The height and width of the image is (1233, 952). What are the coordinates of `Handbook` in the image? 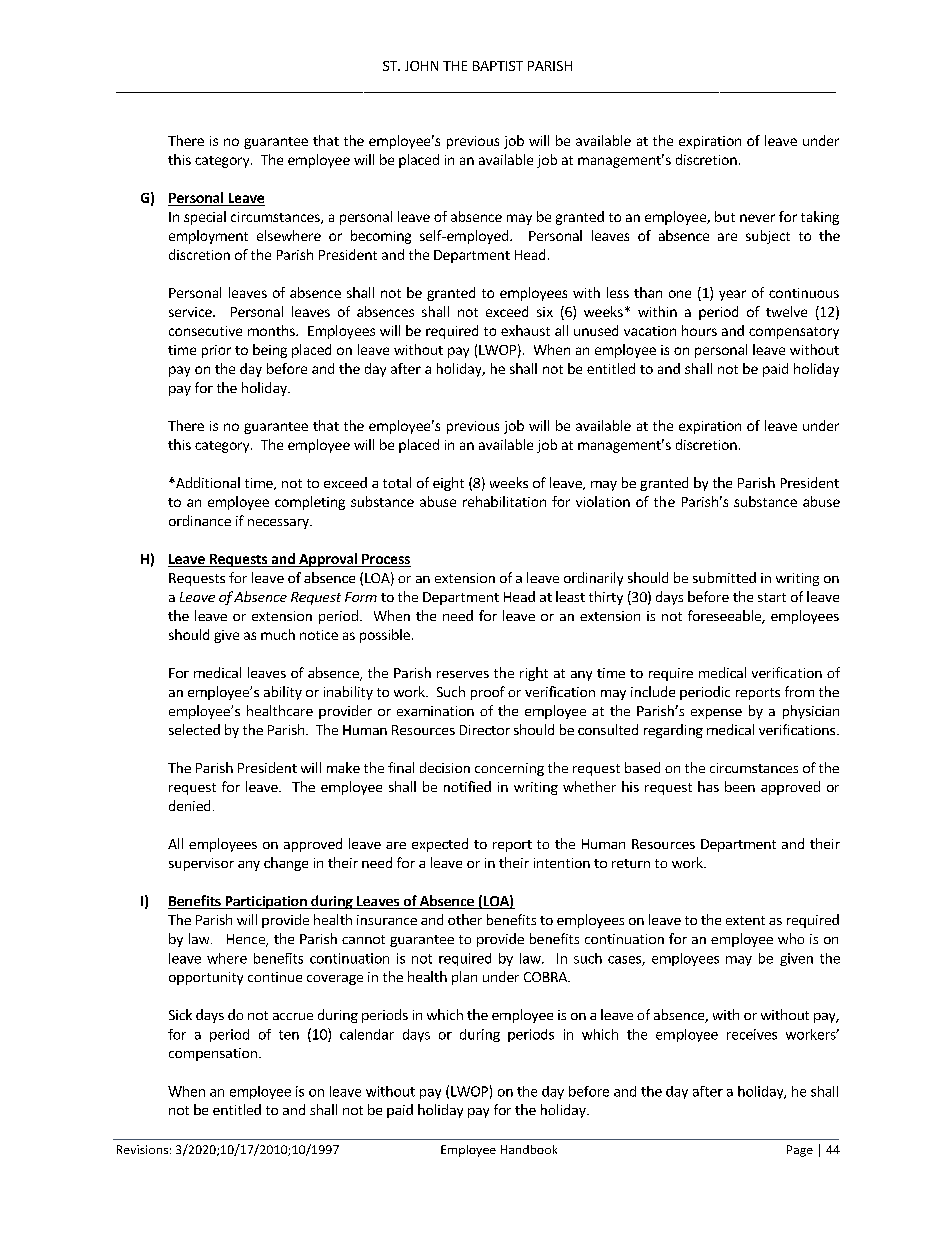 It's located at (529, 1149).
